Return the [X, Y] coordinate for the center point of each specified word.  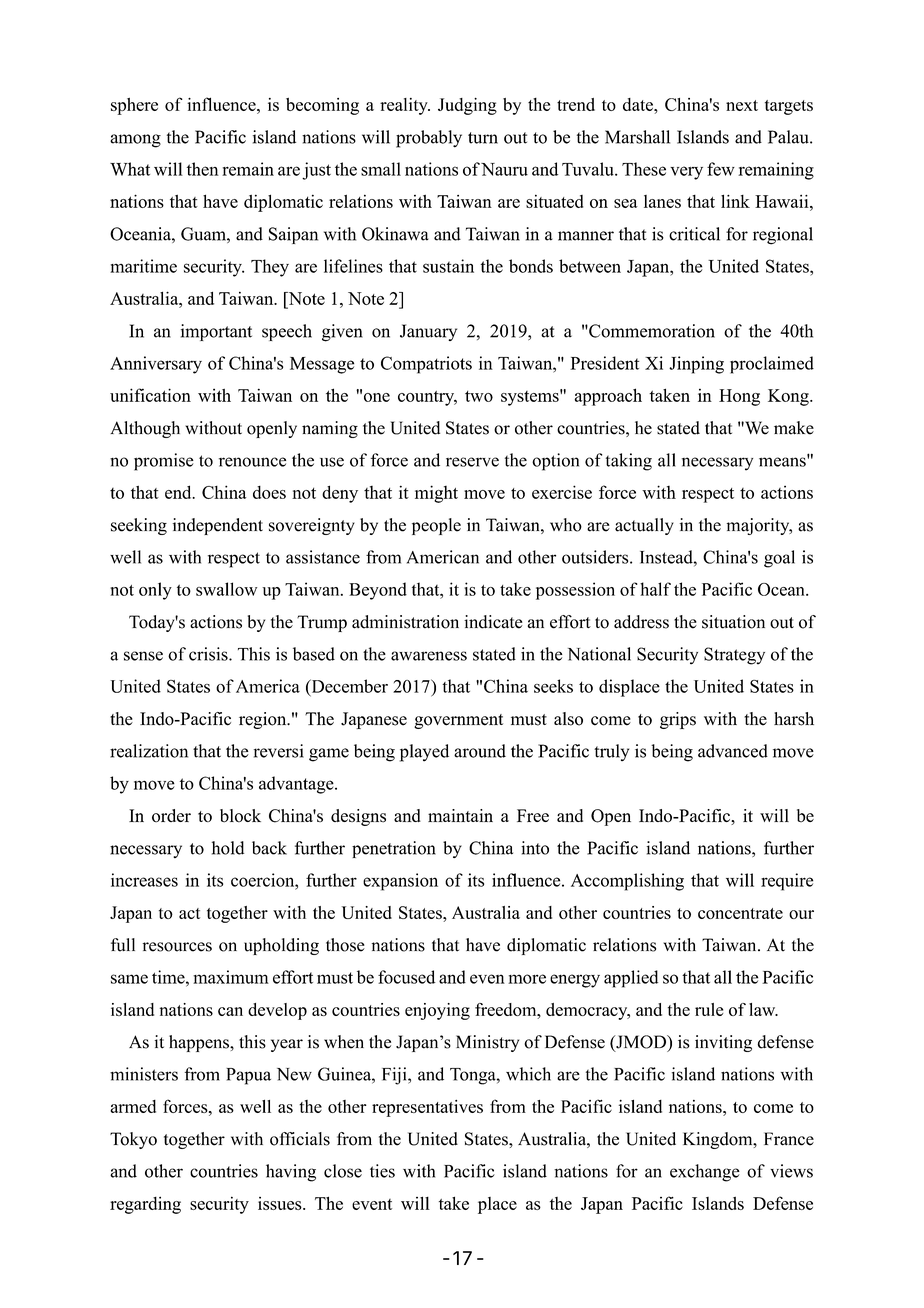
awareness [429, 656]
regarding [145, 1205]
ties [382, 1171]
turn [483, 138]
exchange [705, 1173]
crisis [209, 654]
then [203, 169]
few [721, 169]
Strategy [734, 656]
